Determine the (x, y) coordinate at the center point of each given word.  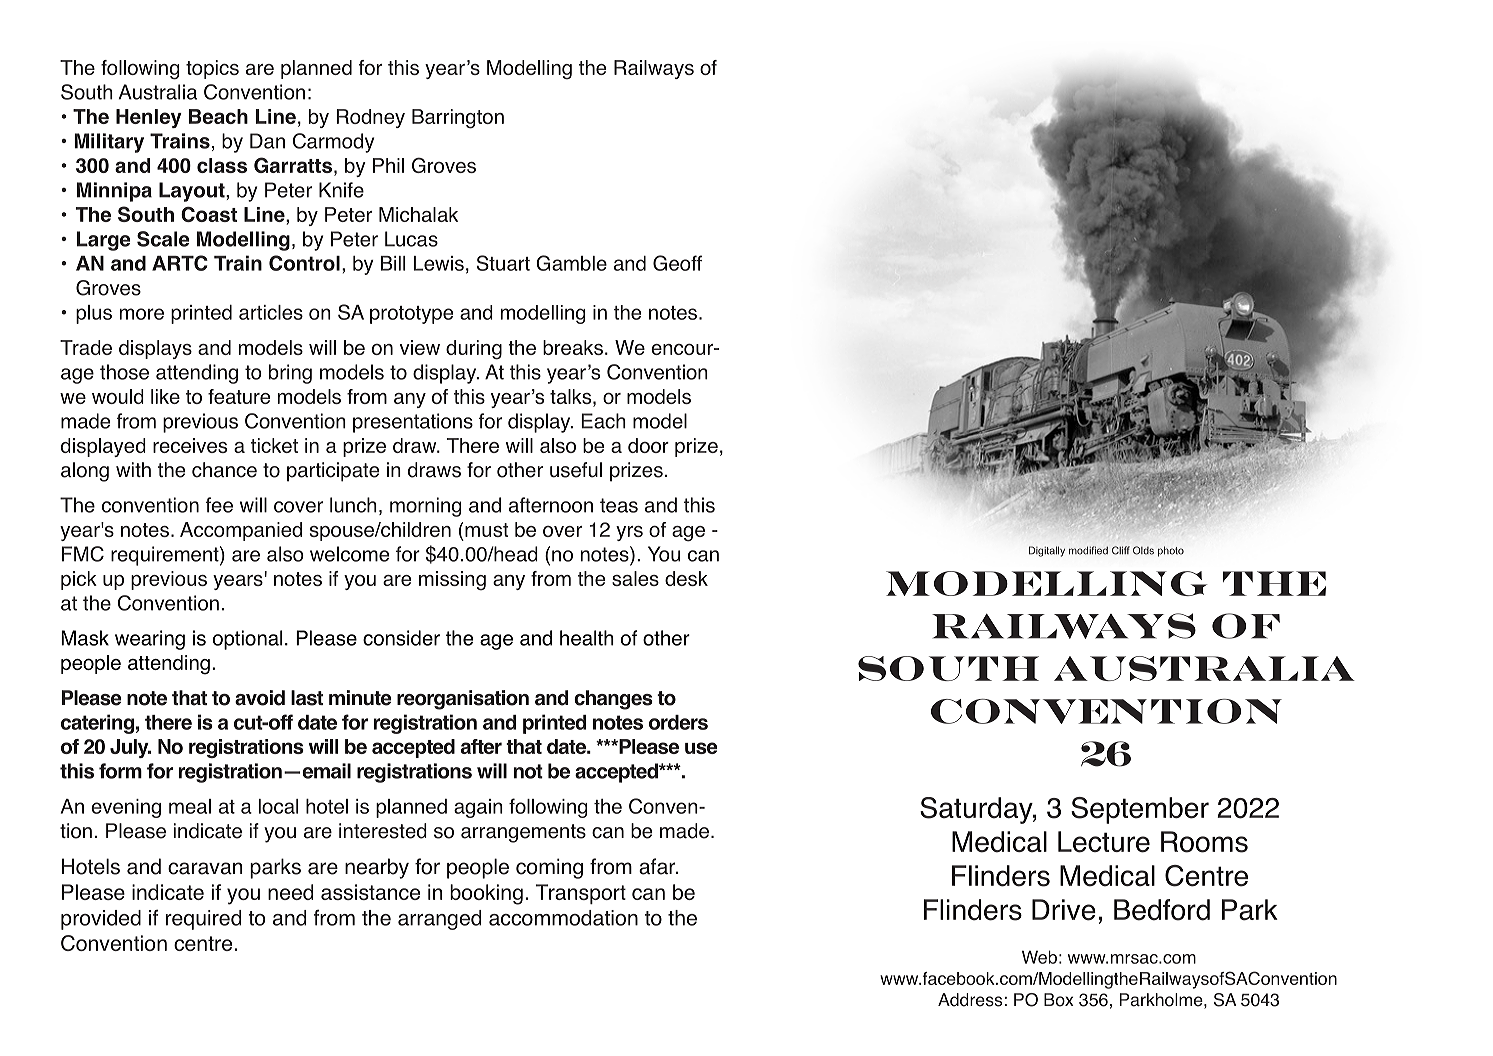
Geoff (677, 263)
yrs (629, 533)
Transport (581, 894)
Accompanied (241, 531)
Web (1039, 957)
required (203, 920)
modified (1088, 550)
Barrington (458, 119)
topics (212, 69)
